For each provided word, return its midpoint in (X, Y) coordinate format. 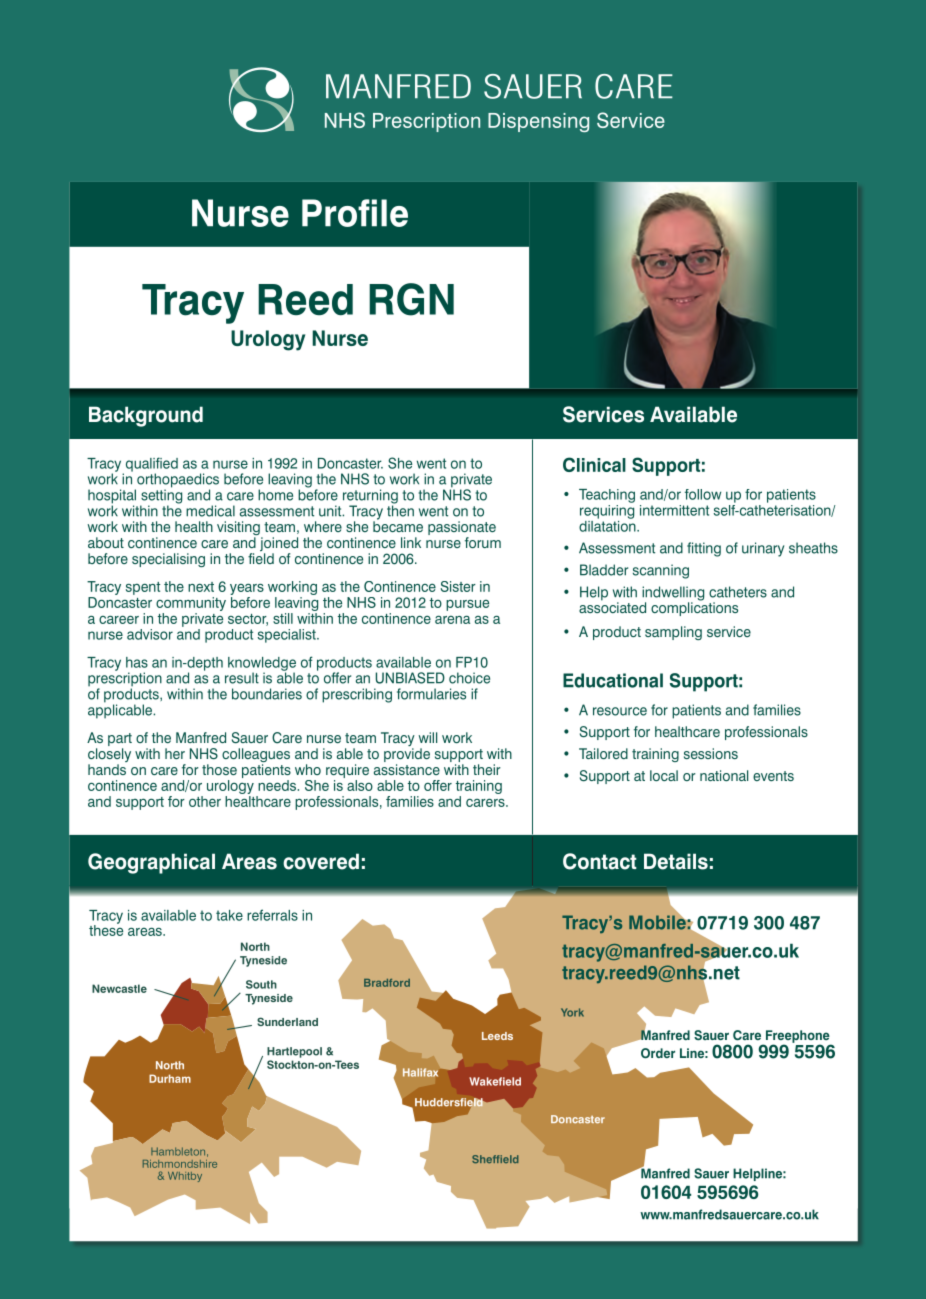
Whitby (185, 1177)
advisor (150, 634)
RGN (411, 299)
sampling (673, 633)
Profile (355, 213)
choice (469, 678)
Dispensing (538, 122)
